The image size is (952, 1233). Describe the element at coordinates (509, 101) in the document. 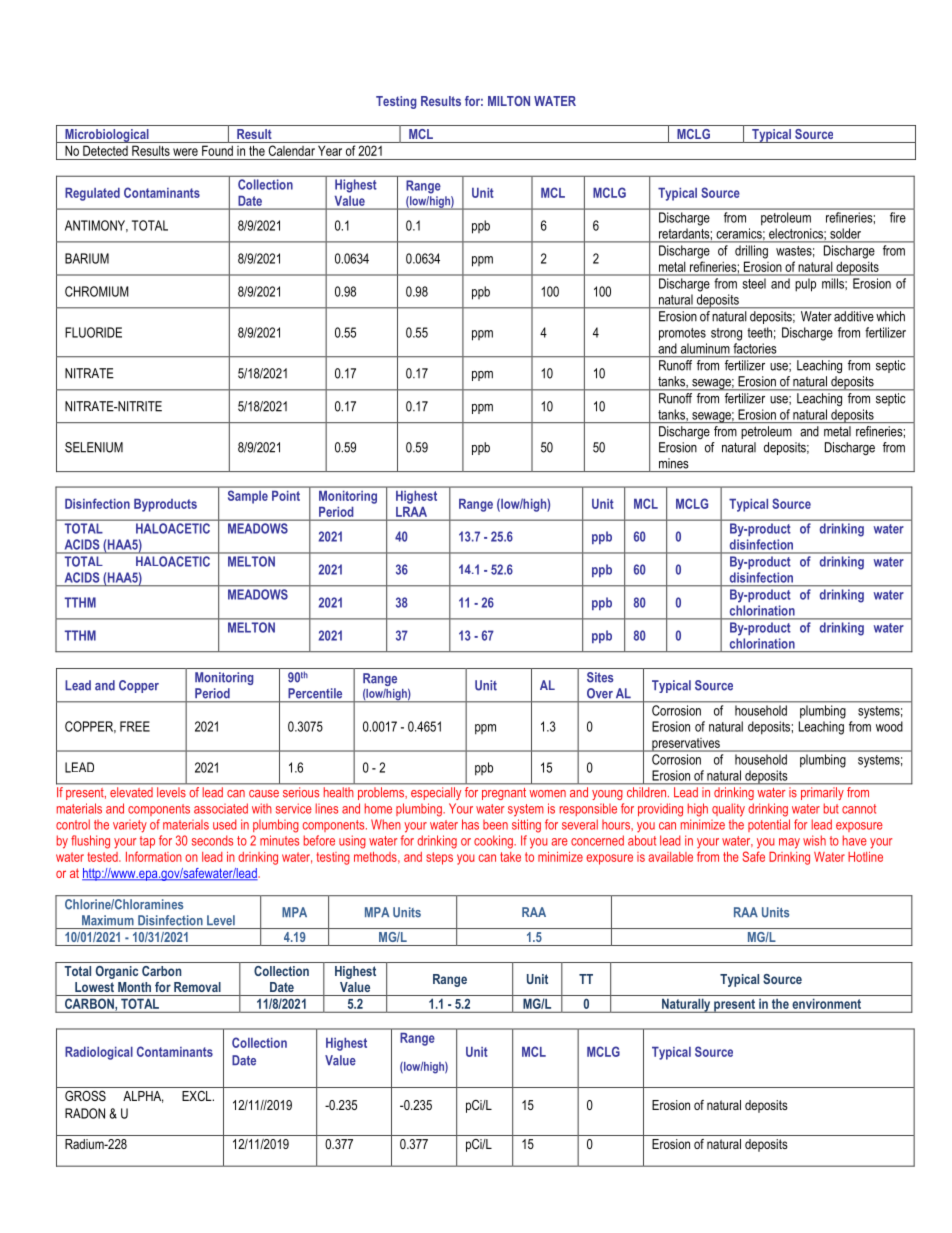

I see `MILTON` at that location.
